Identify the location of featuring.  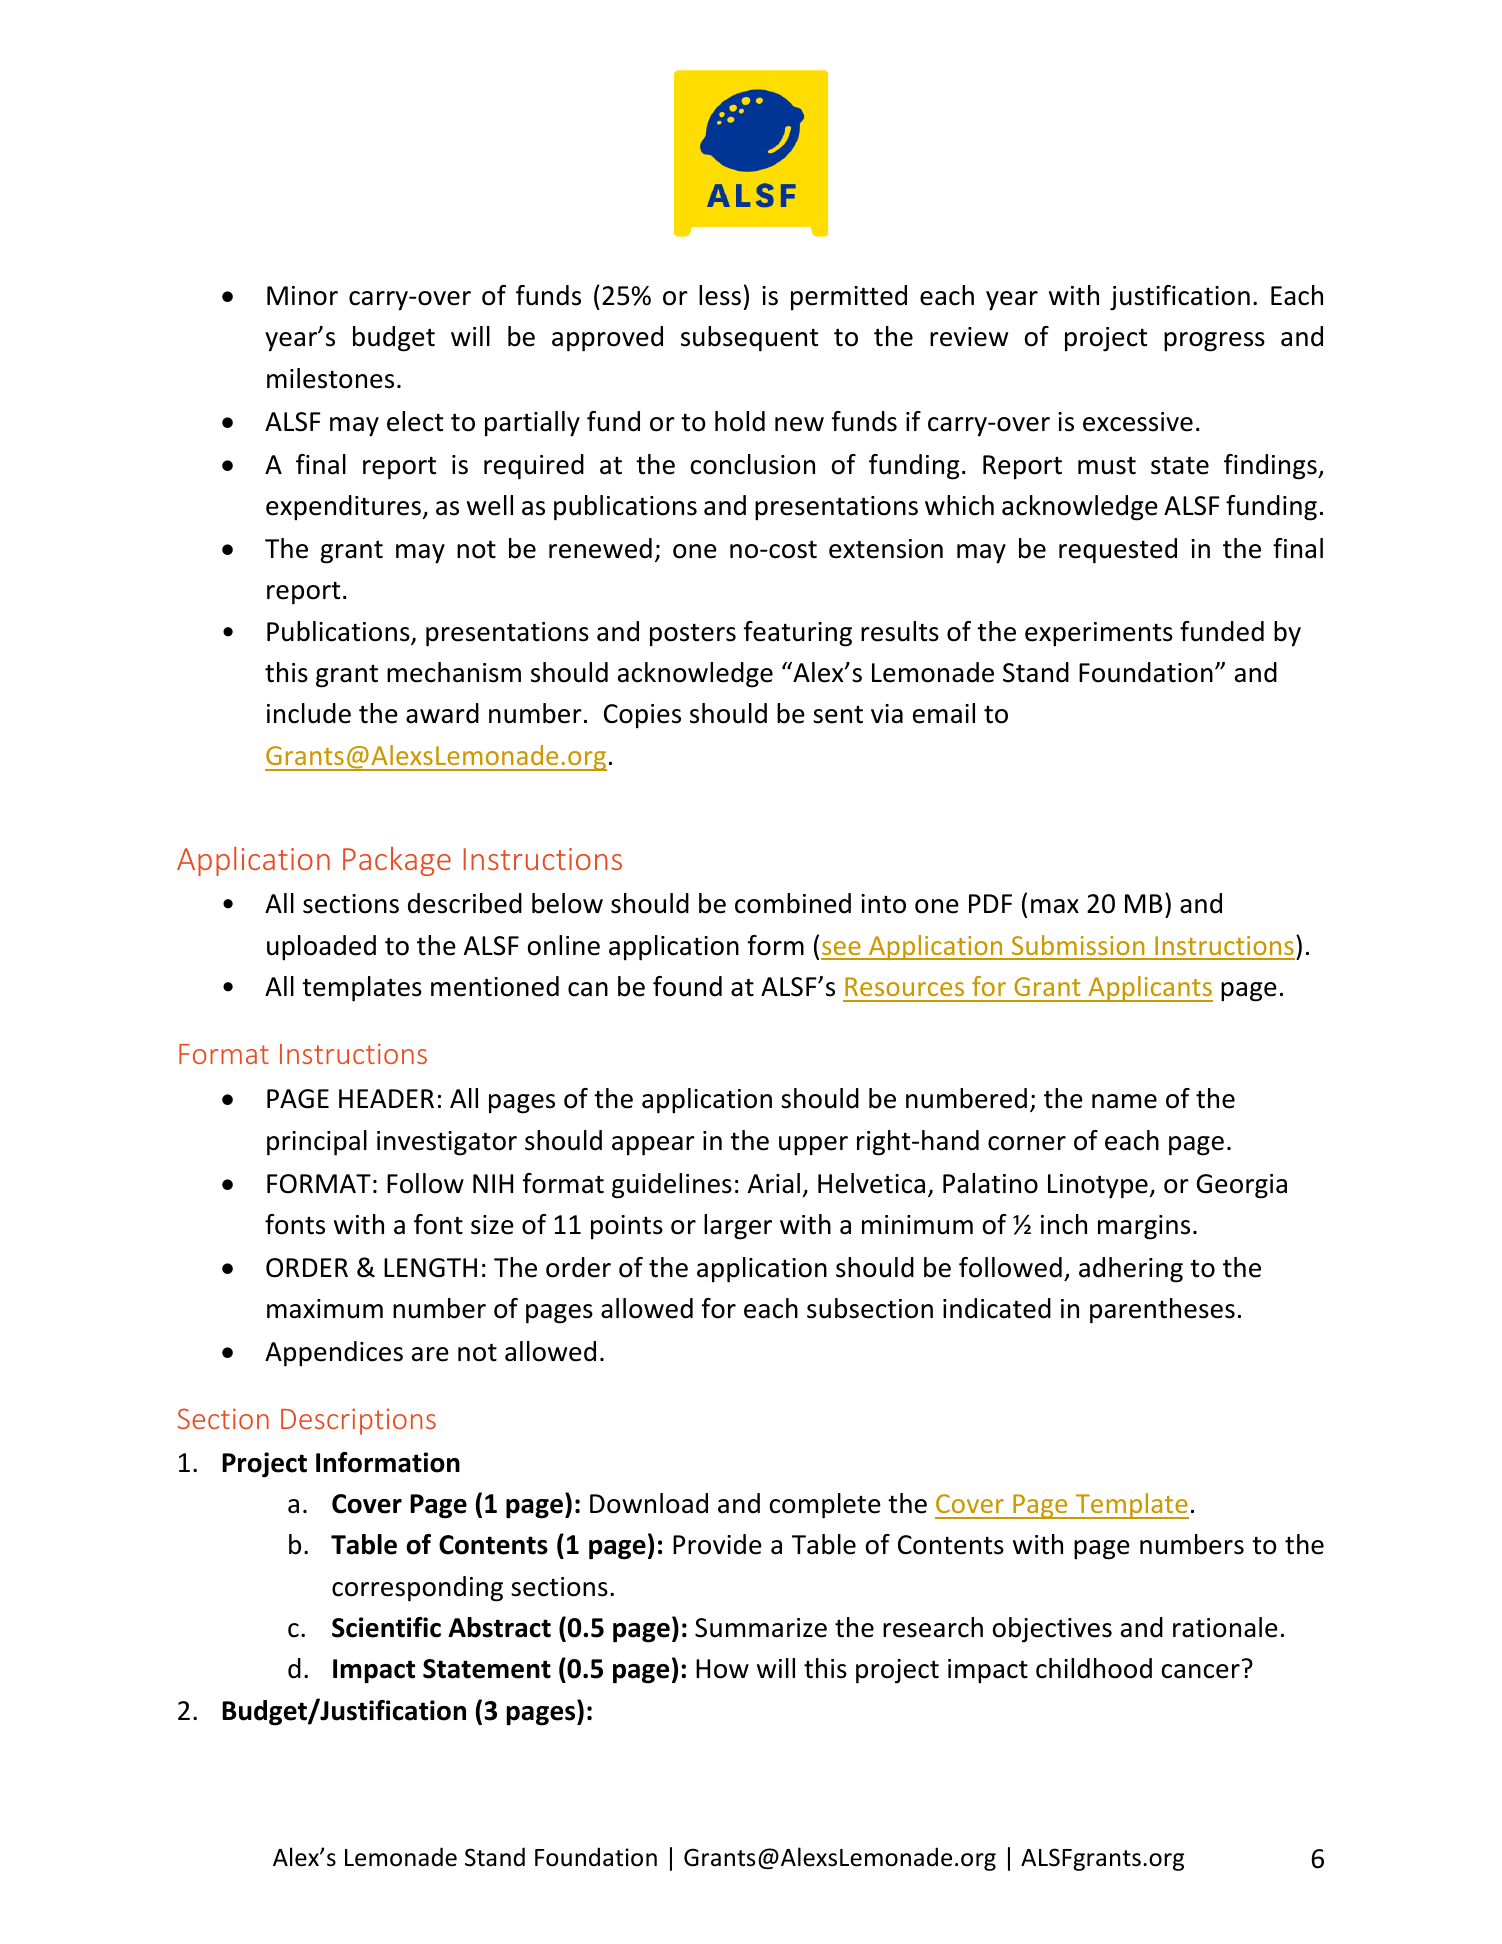
(798, 634).
